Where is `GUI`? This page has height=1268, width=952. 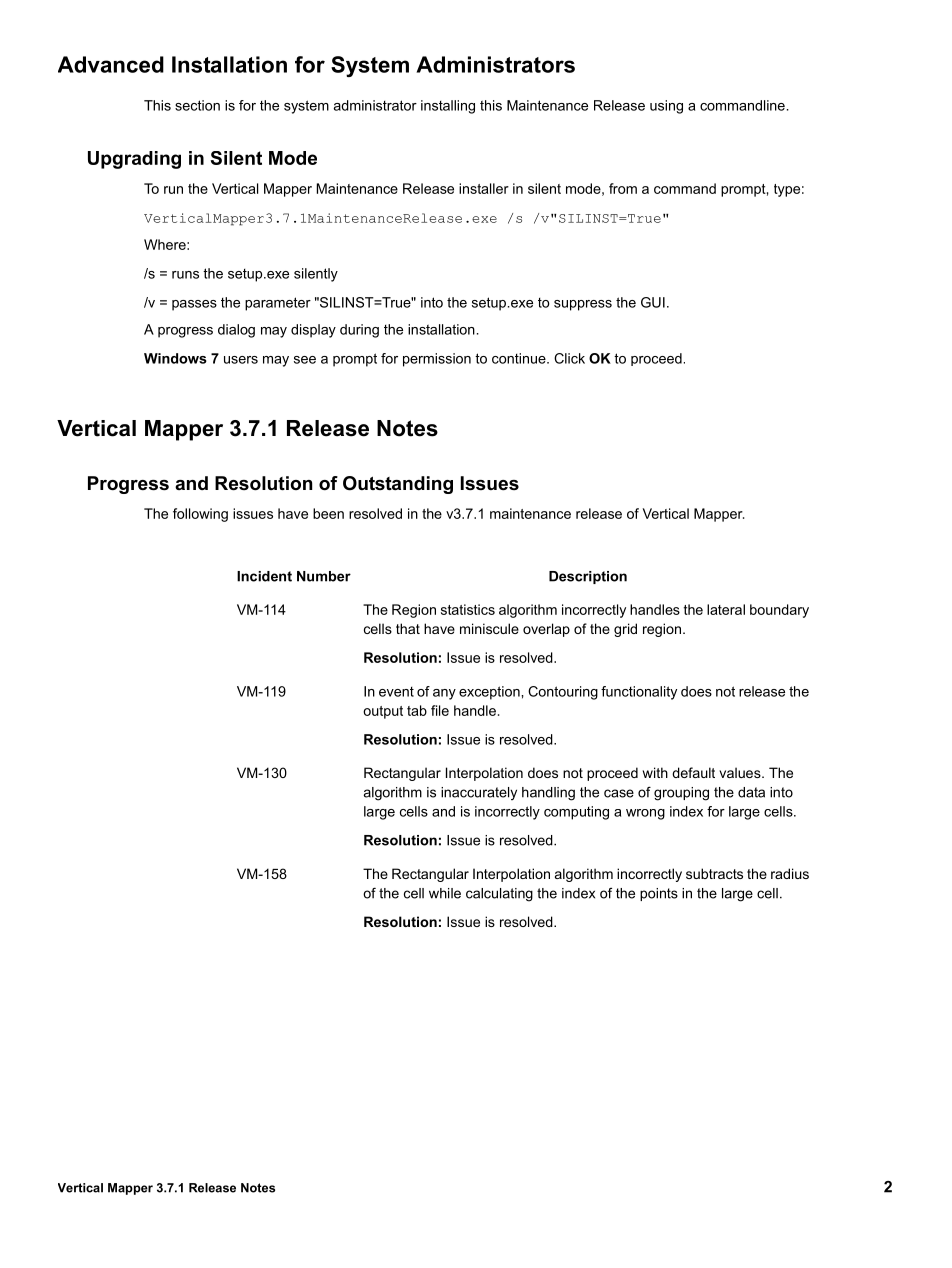 GUI is located at coordinates (653, 302).
